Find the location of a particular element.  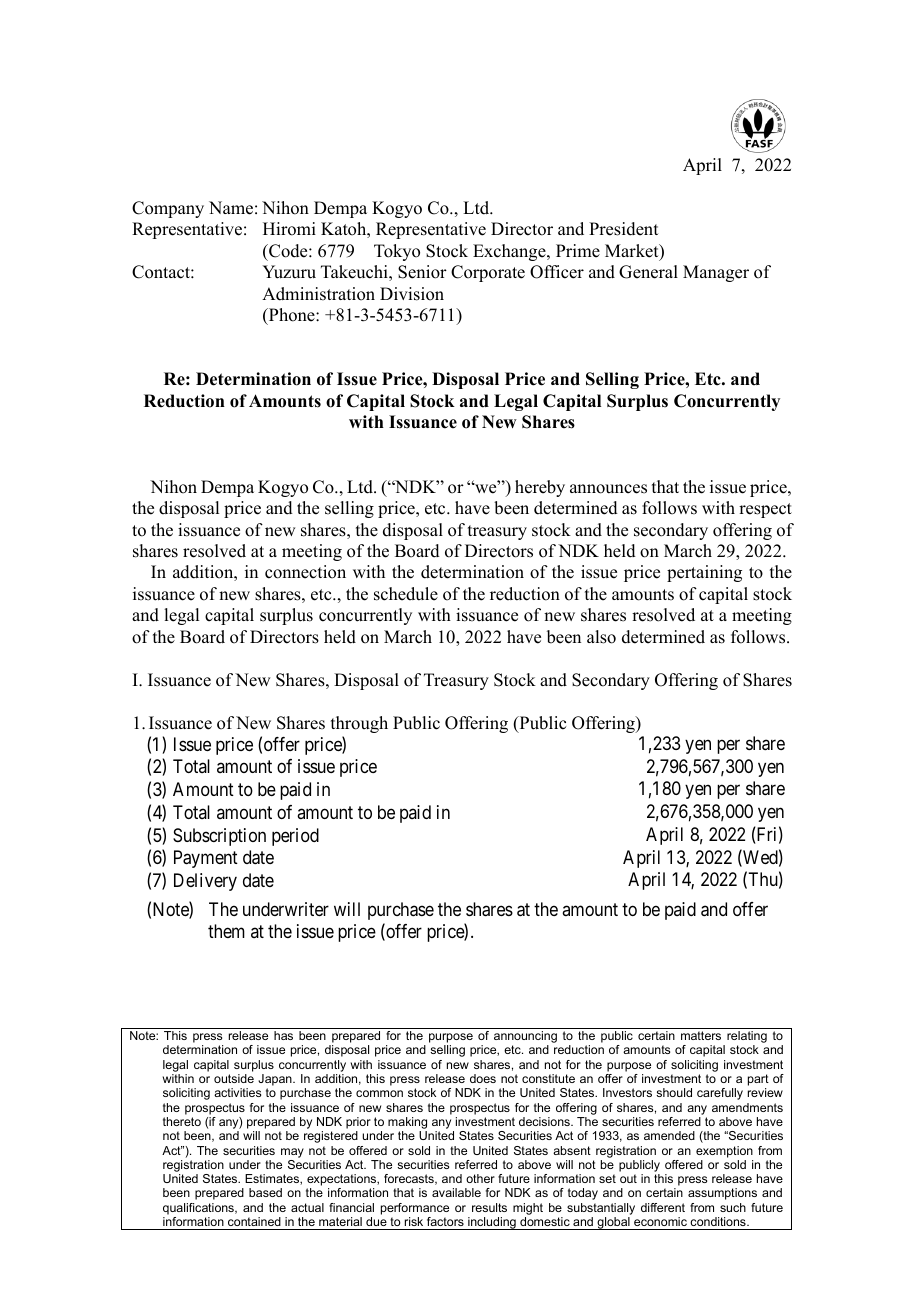

available is located at coordinates (456, 1192).
